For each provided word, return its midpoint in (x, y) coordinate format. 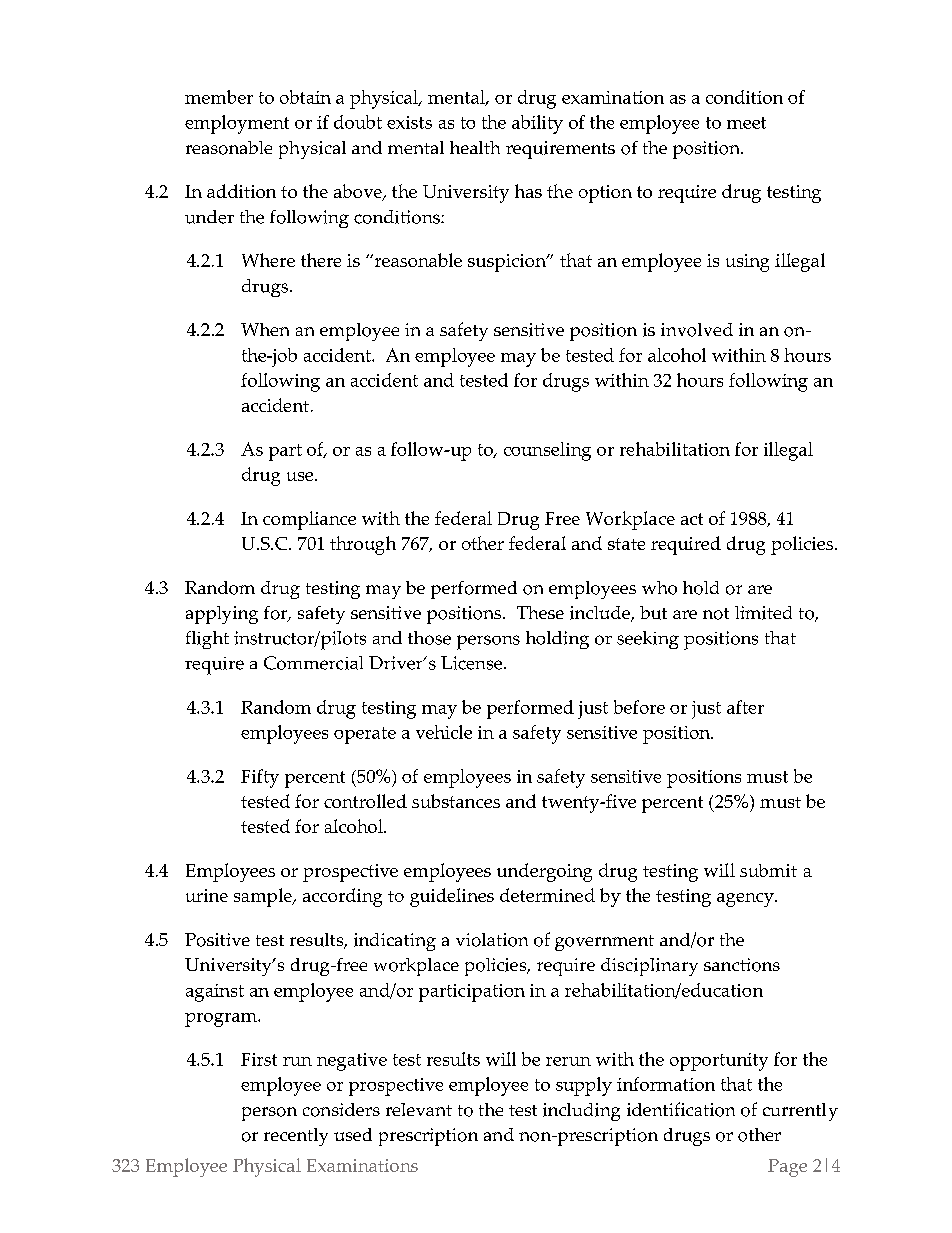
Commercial (313, 663)
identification (681, 1109)
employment (237, 124)
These (540, 612)
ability (537, 124)
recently (296, 1137)
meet (746, 123)
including (581, 1112)
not (716, 614)
